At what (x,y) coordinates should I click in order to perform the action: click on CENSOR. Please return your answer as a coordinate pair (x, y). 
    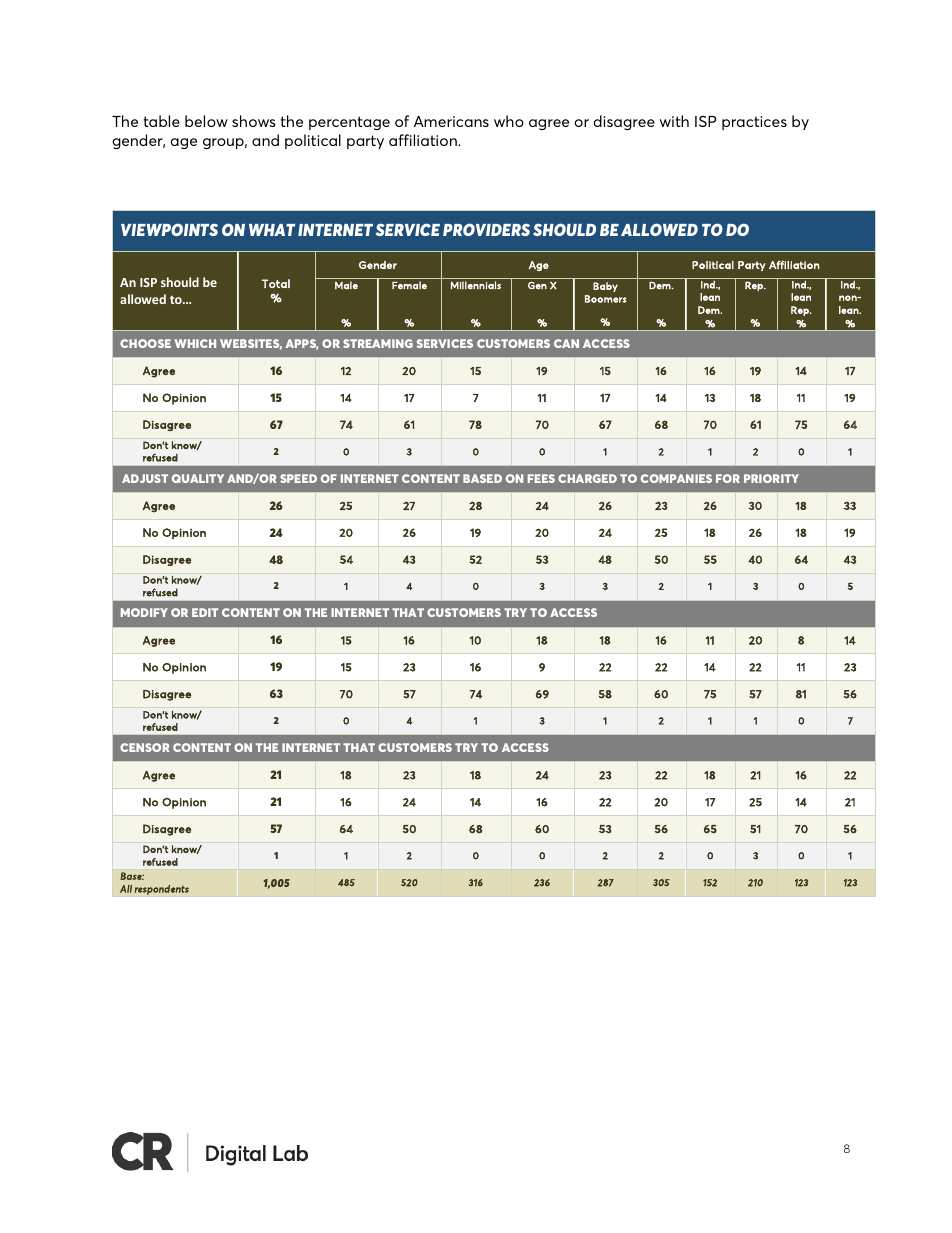
    Looking at the image, I should click on (145, 747).
